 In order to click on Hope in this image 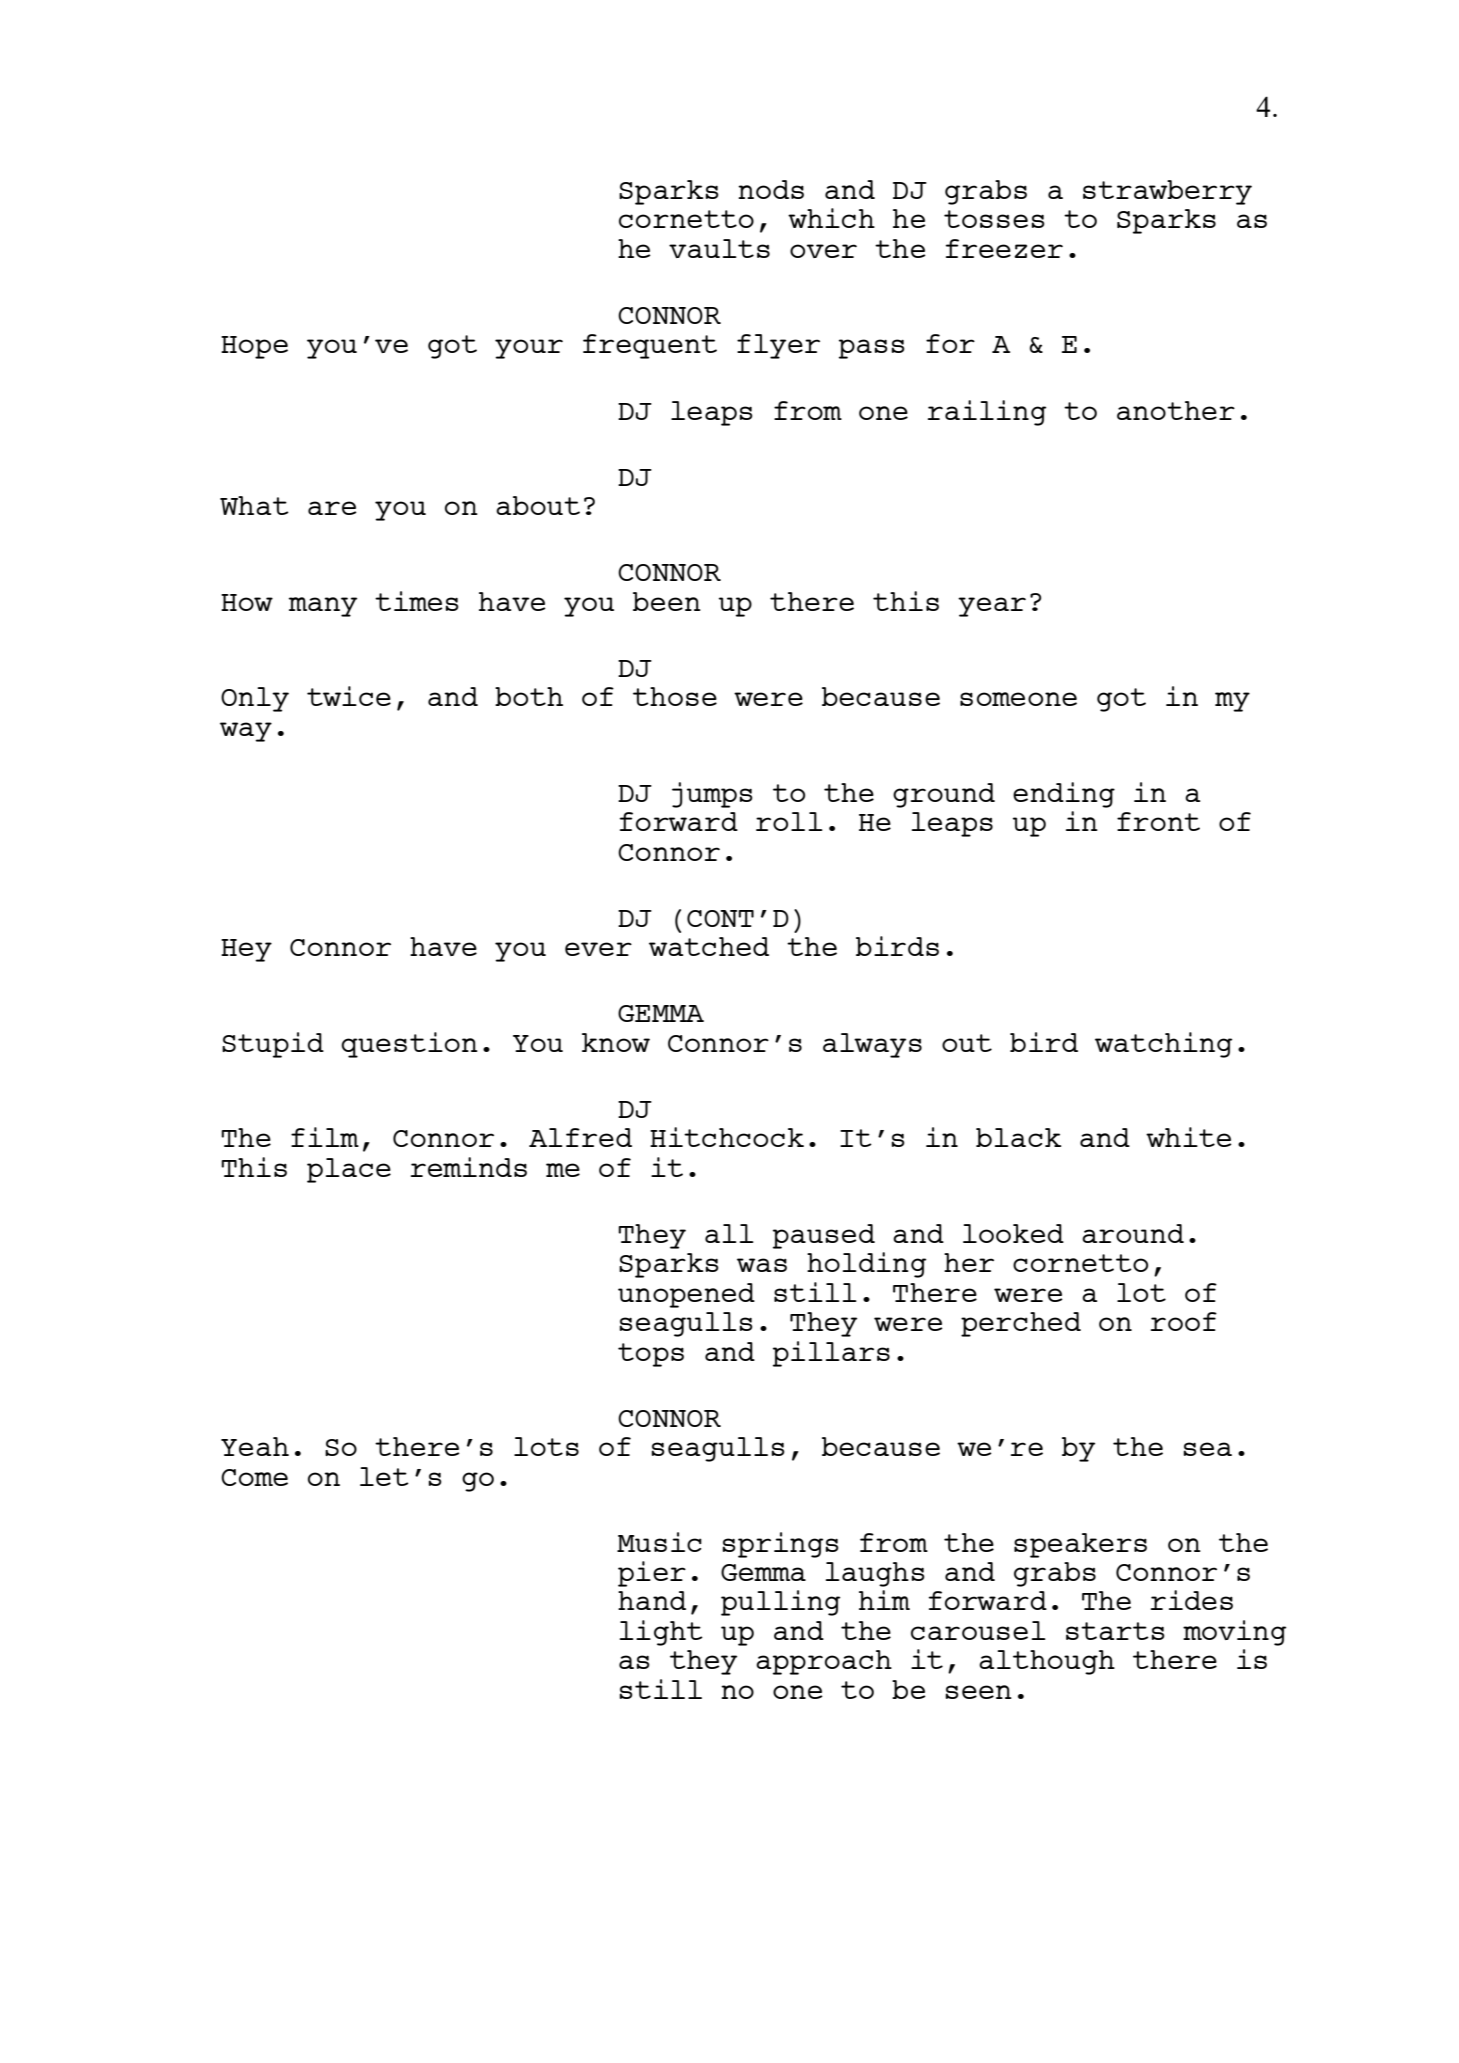, I will do `click(254, 347)`.
